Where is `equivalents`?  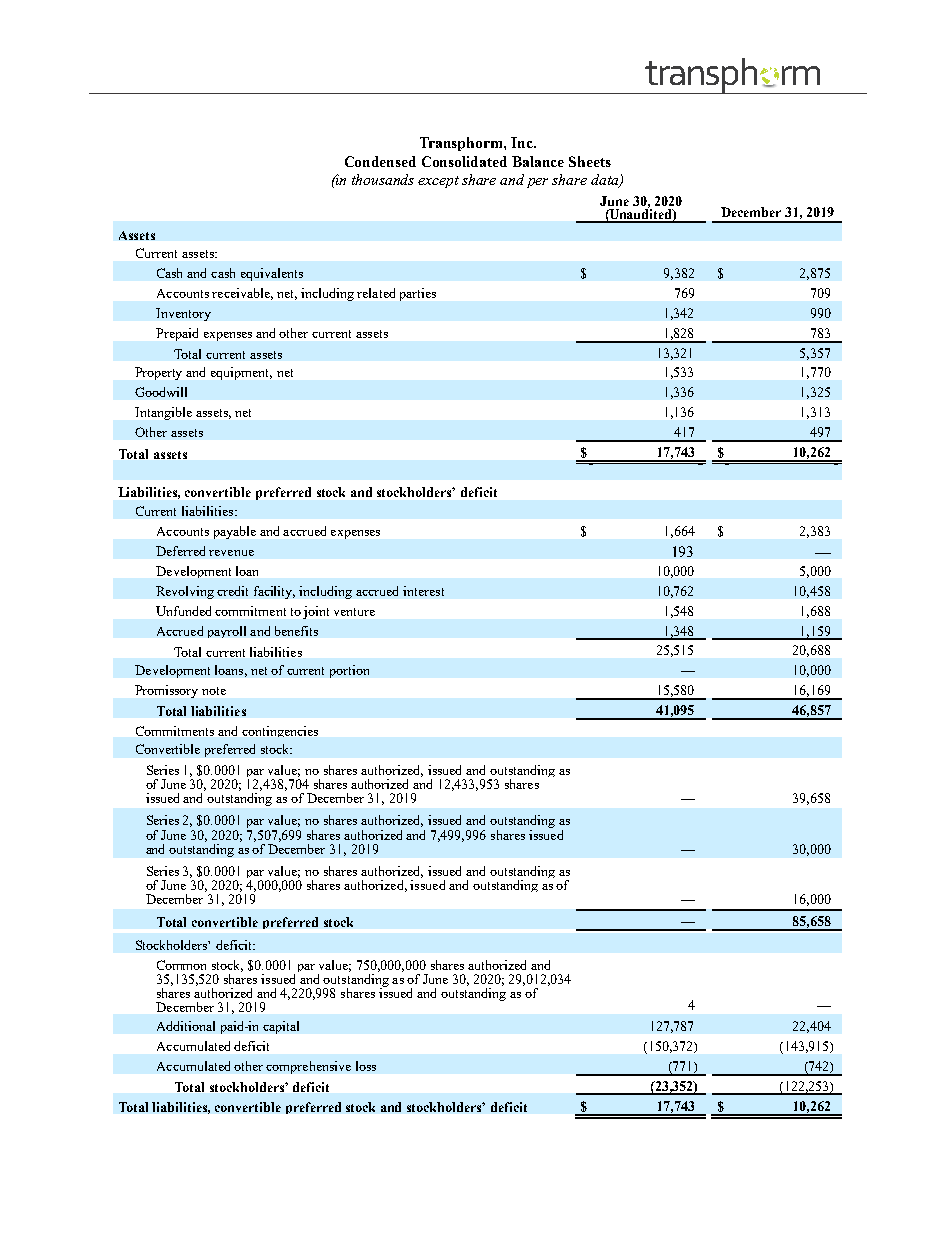 equivalents is located at coordinates (272, 274).
